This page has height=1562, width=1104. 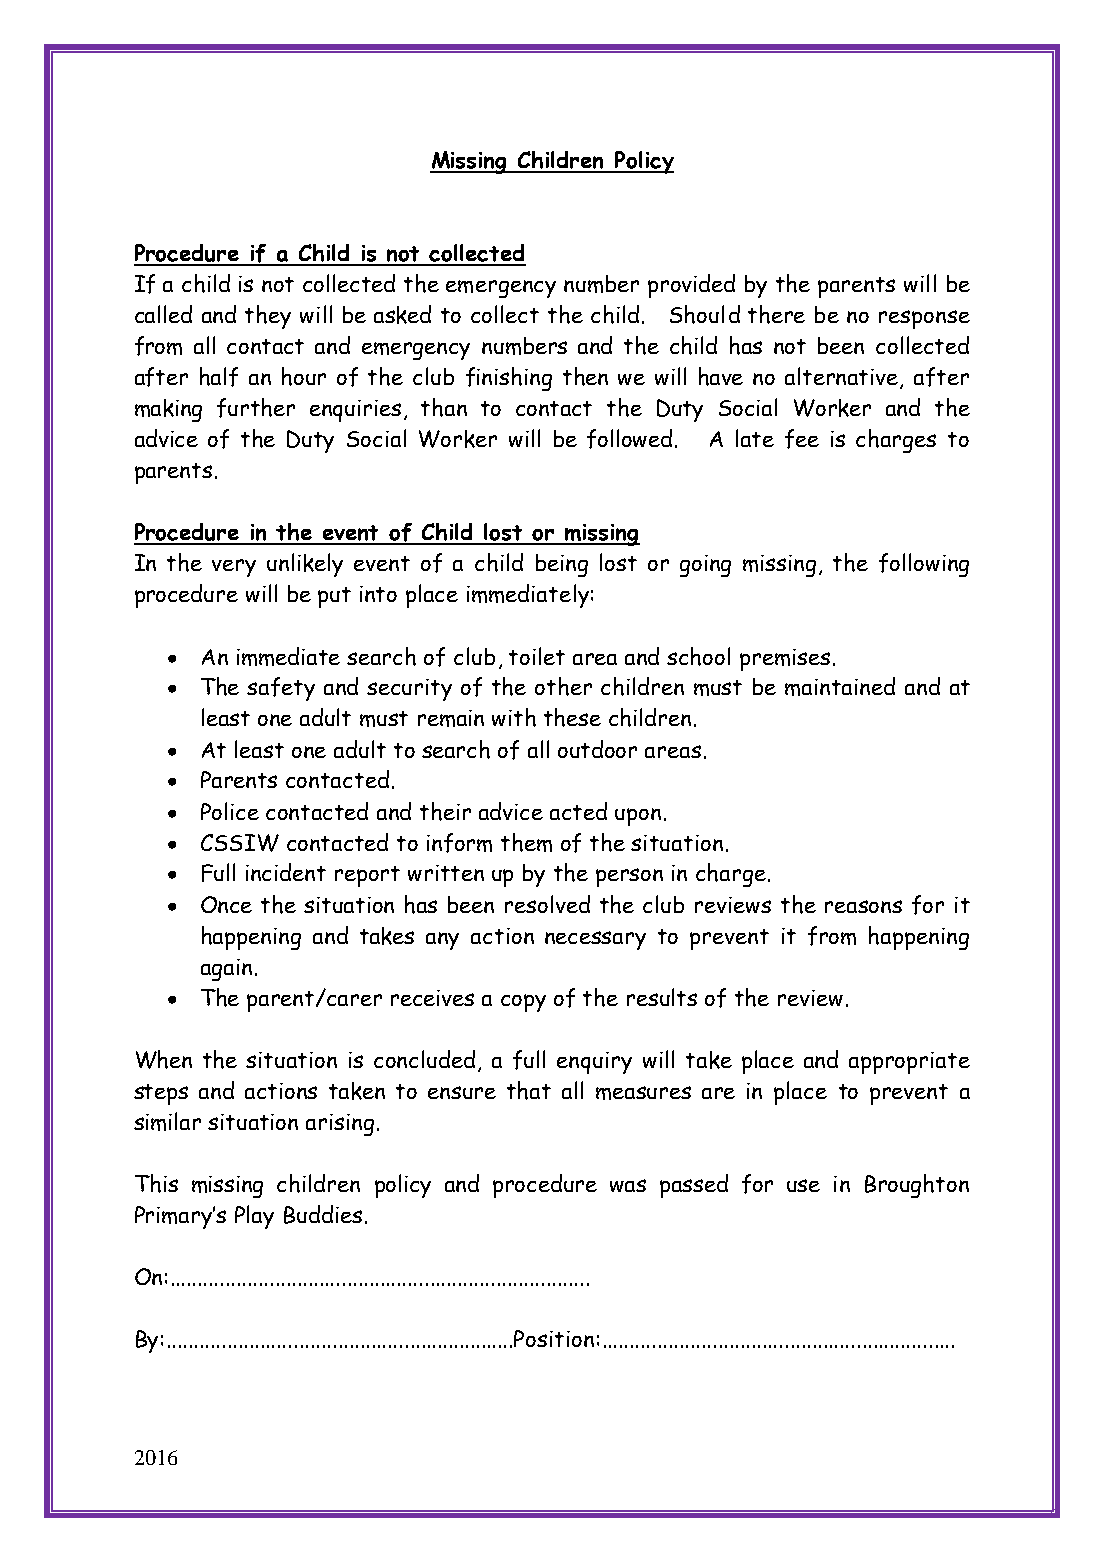 I want to click on Play, so click(x=254, y=1217).
